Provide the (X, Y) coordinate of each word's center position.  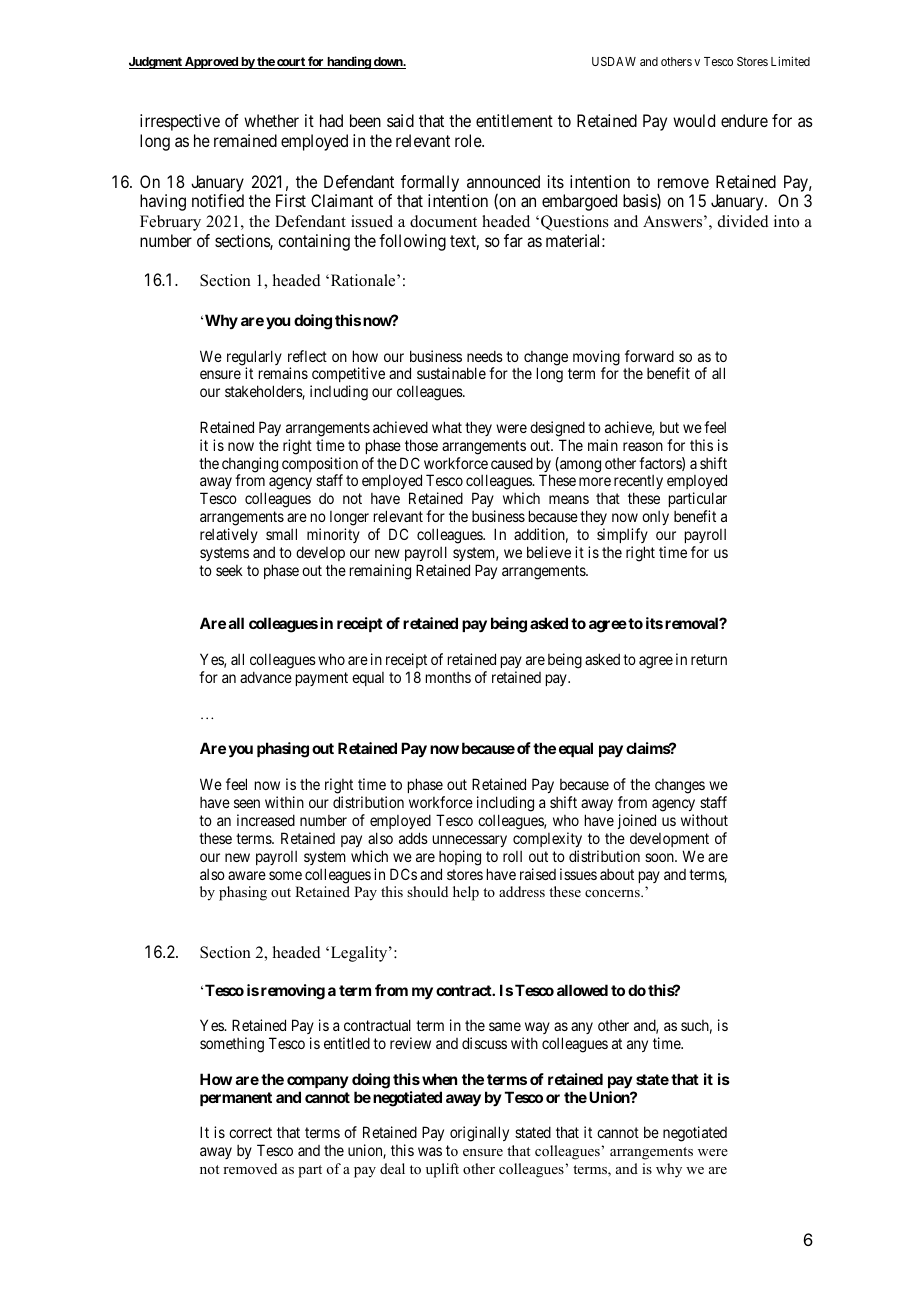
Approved (211, 63)
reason (643, 446)
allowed (582, 990)
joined (637, 821)
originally (479, 1134)
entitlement (514, 120)
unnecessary (470, 841)
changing (250, 466)
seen (247, 803)
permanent (236, 1099)
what (447, 427)
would (694, 120)
